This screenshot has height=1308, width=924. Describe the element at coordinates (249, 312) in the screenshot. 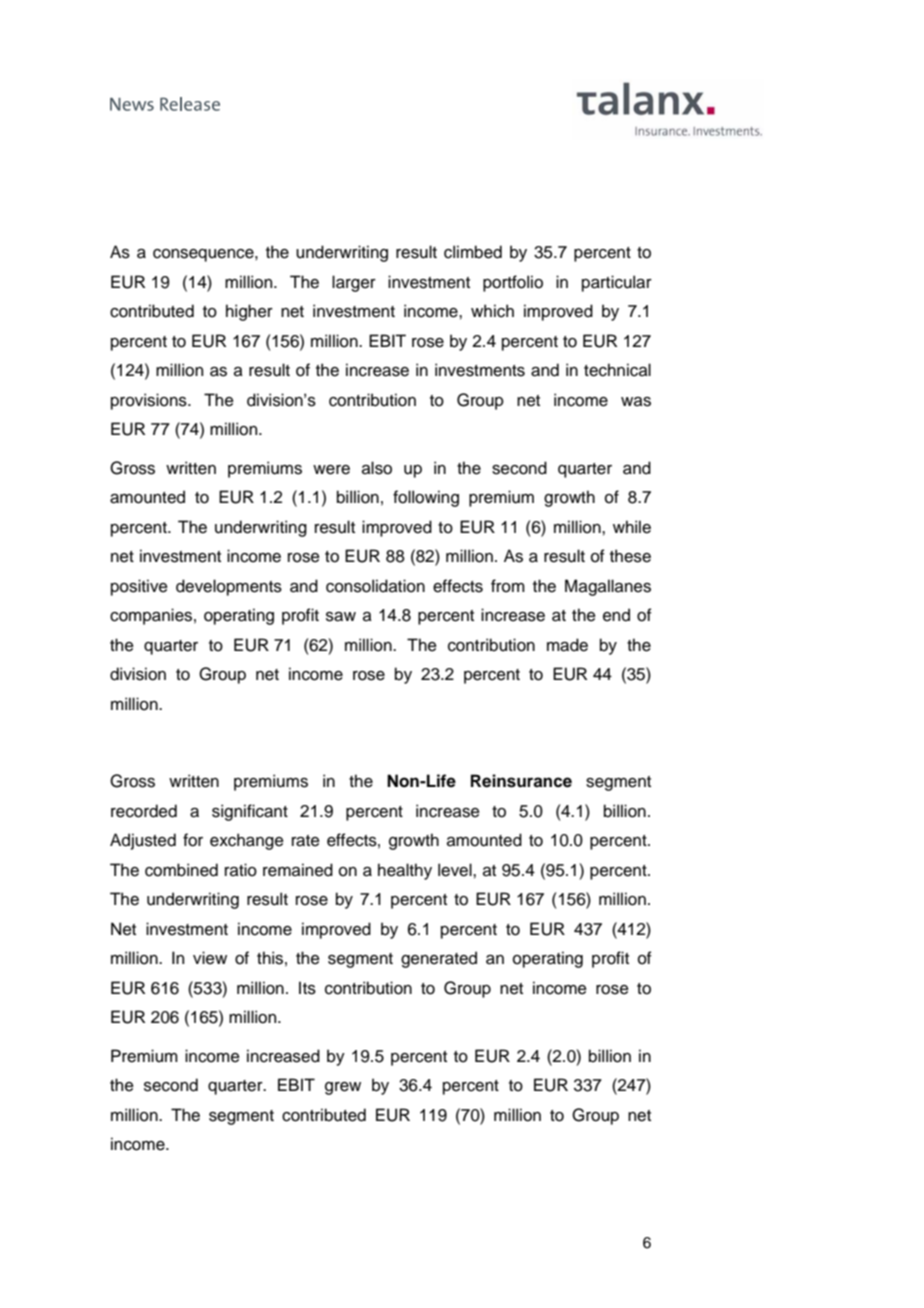

I see `higher` at that location.
